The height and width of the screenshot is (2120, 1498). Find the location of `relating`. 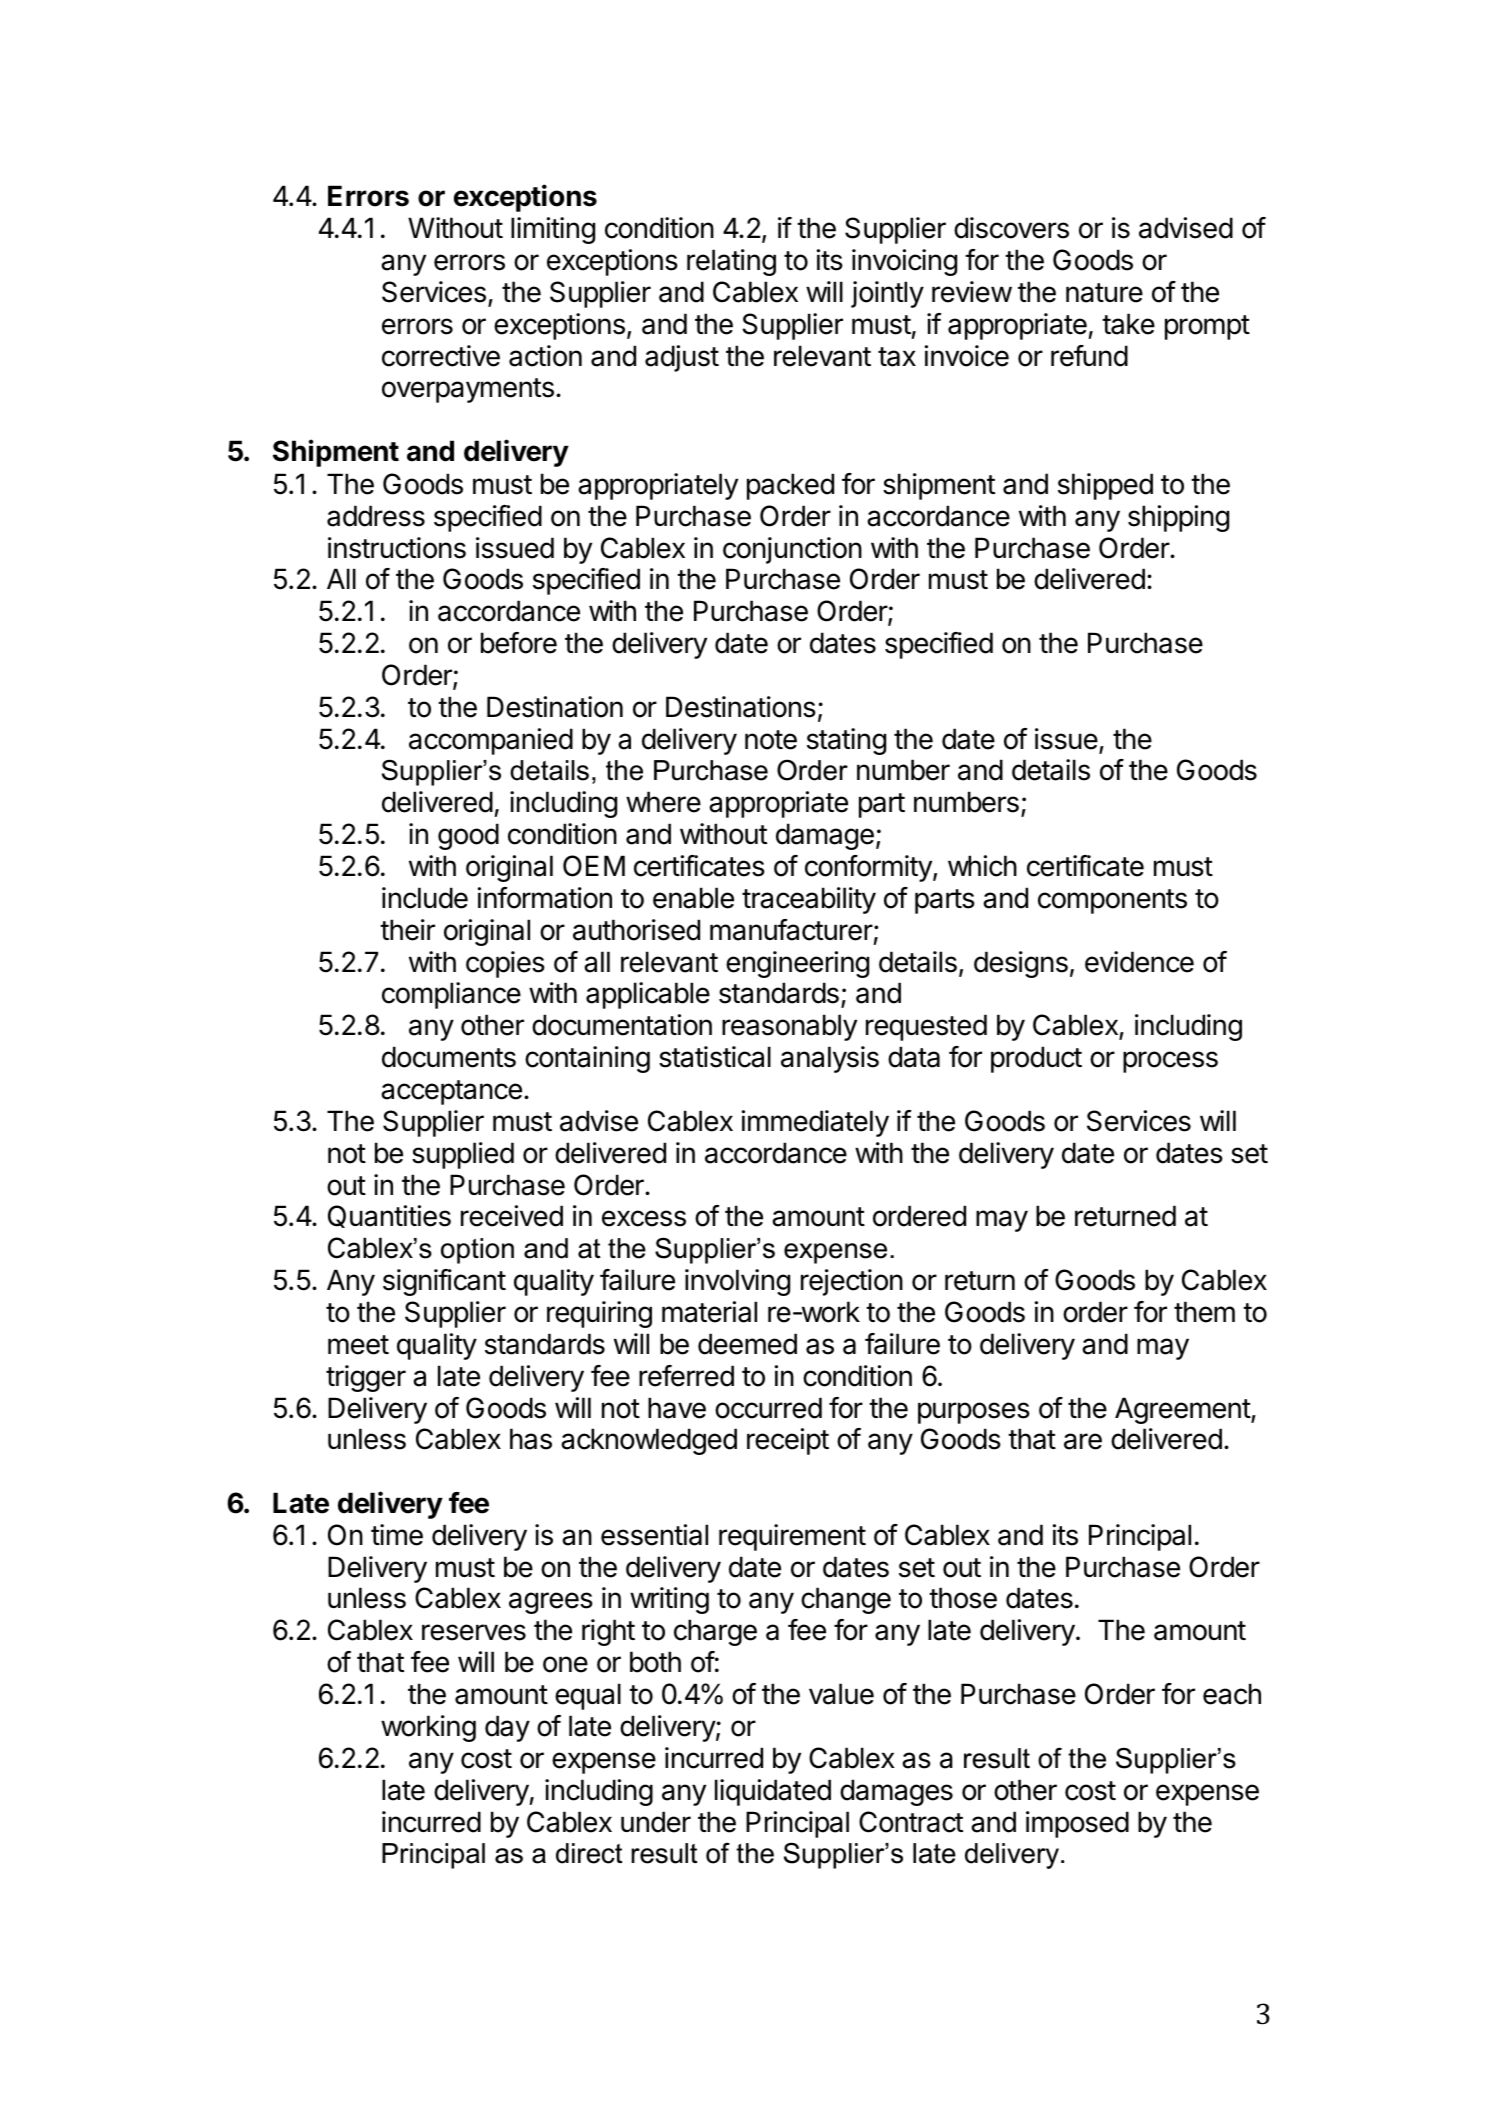

relating is located at coordinates (731, 262).
